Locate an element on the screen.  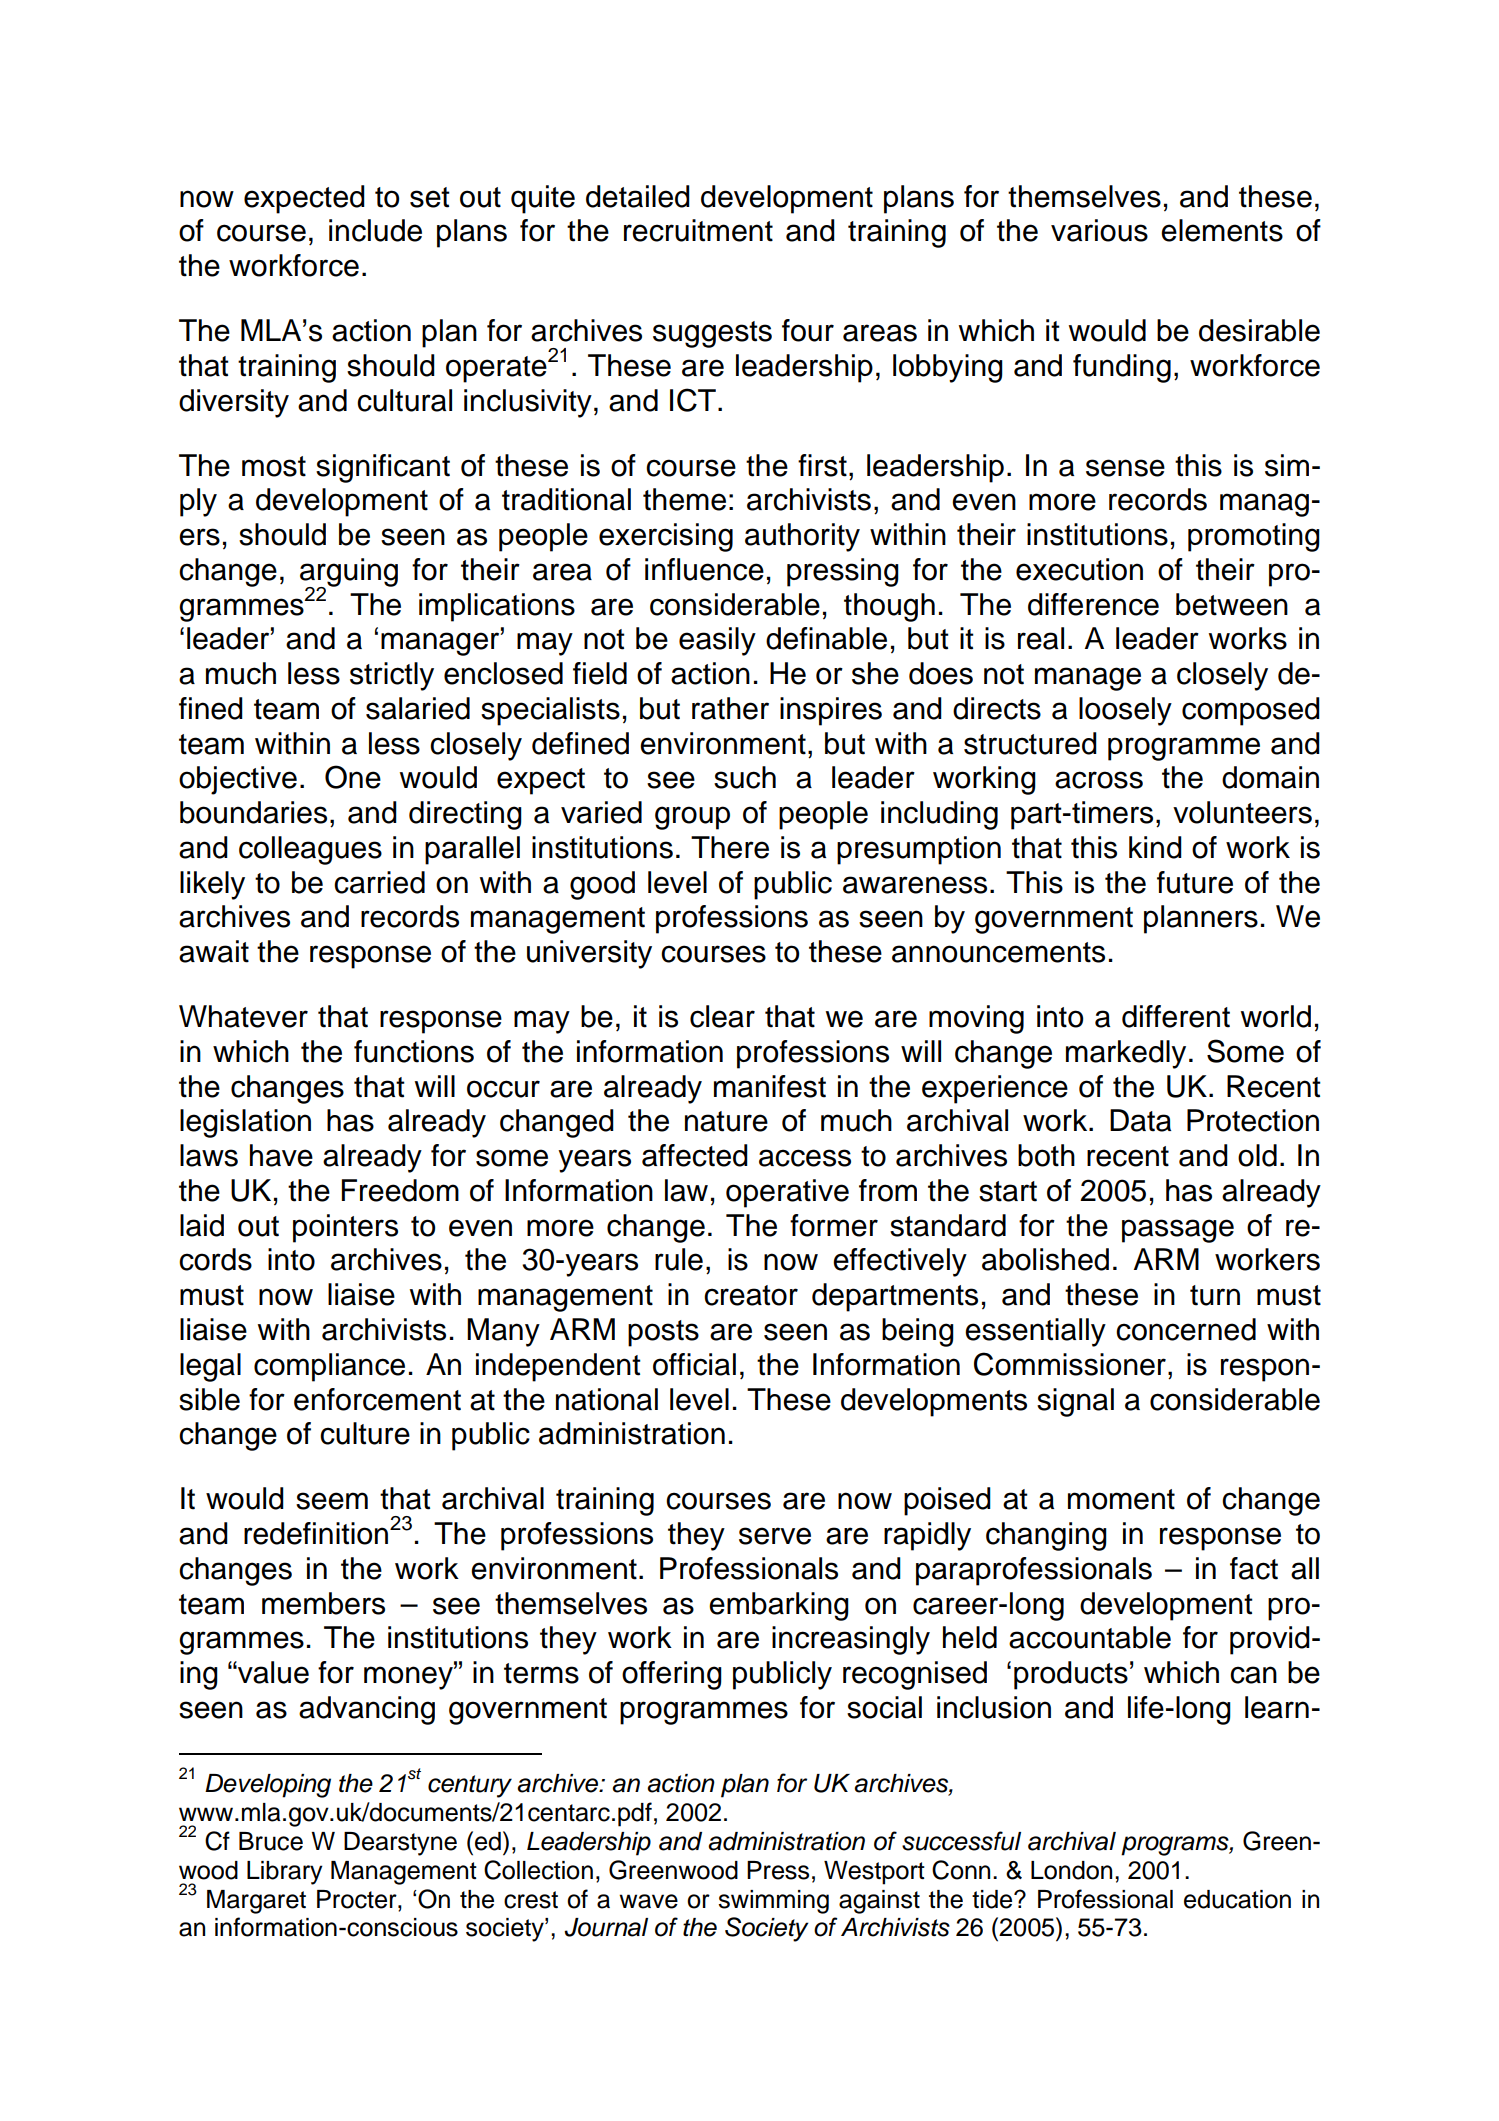
markedly is located at coordinates (1126, 1054).
